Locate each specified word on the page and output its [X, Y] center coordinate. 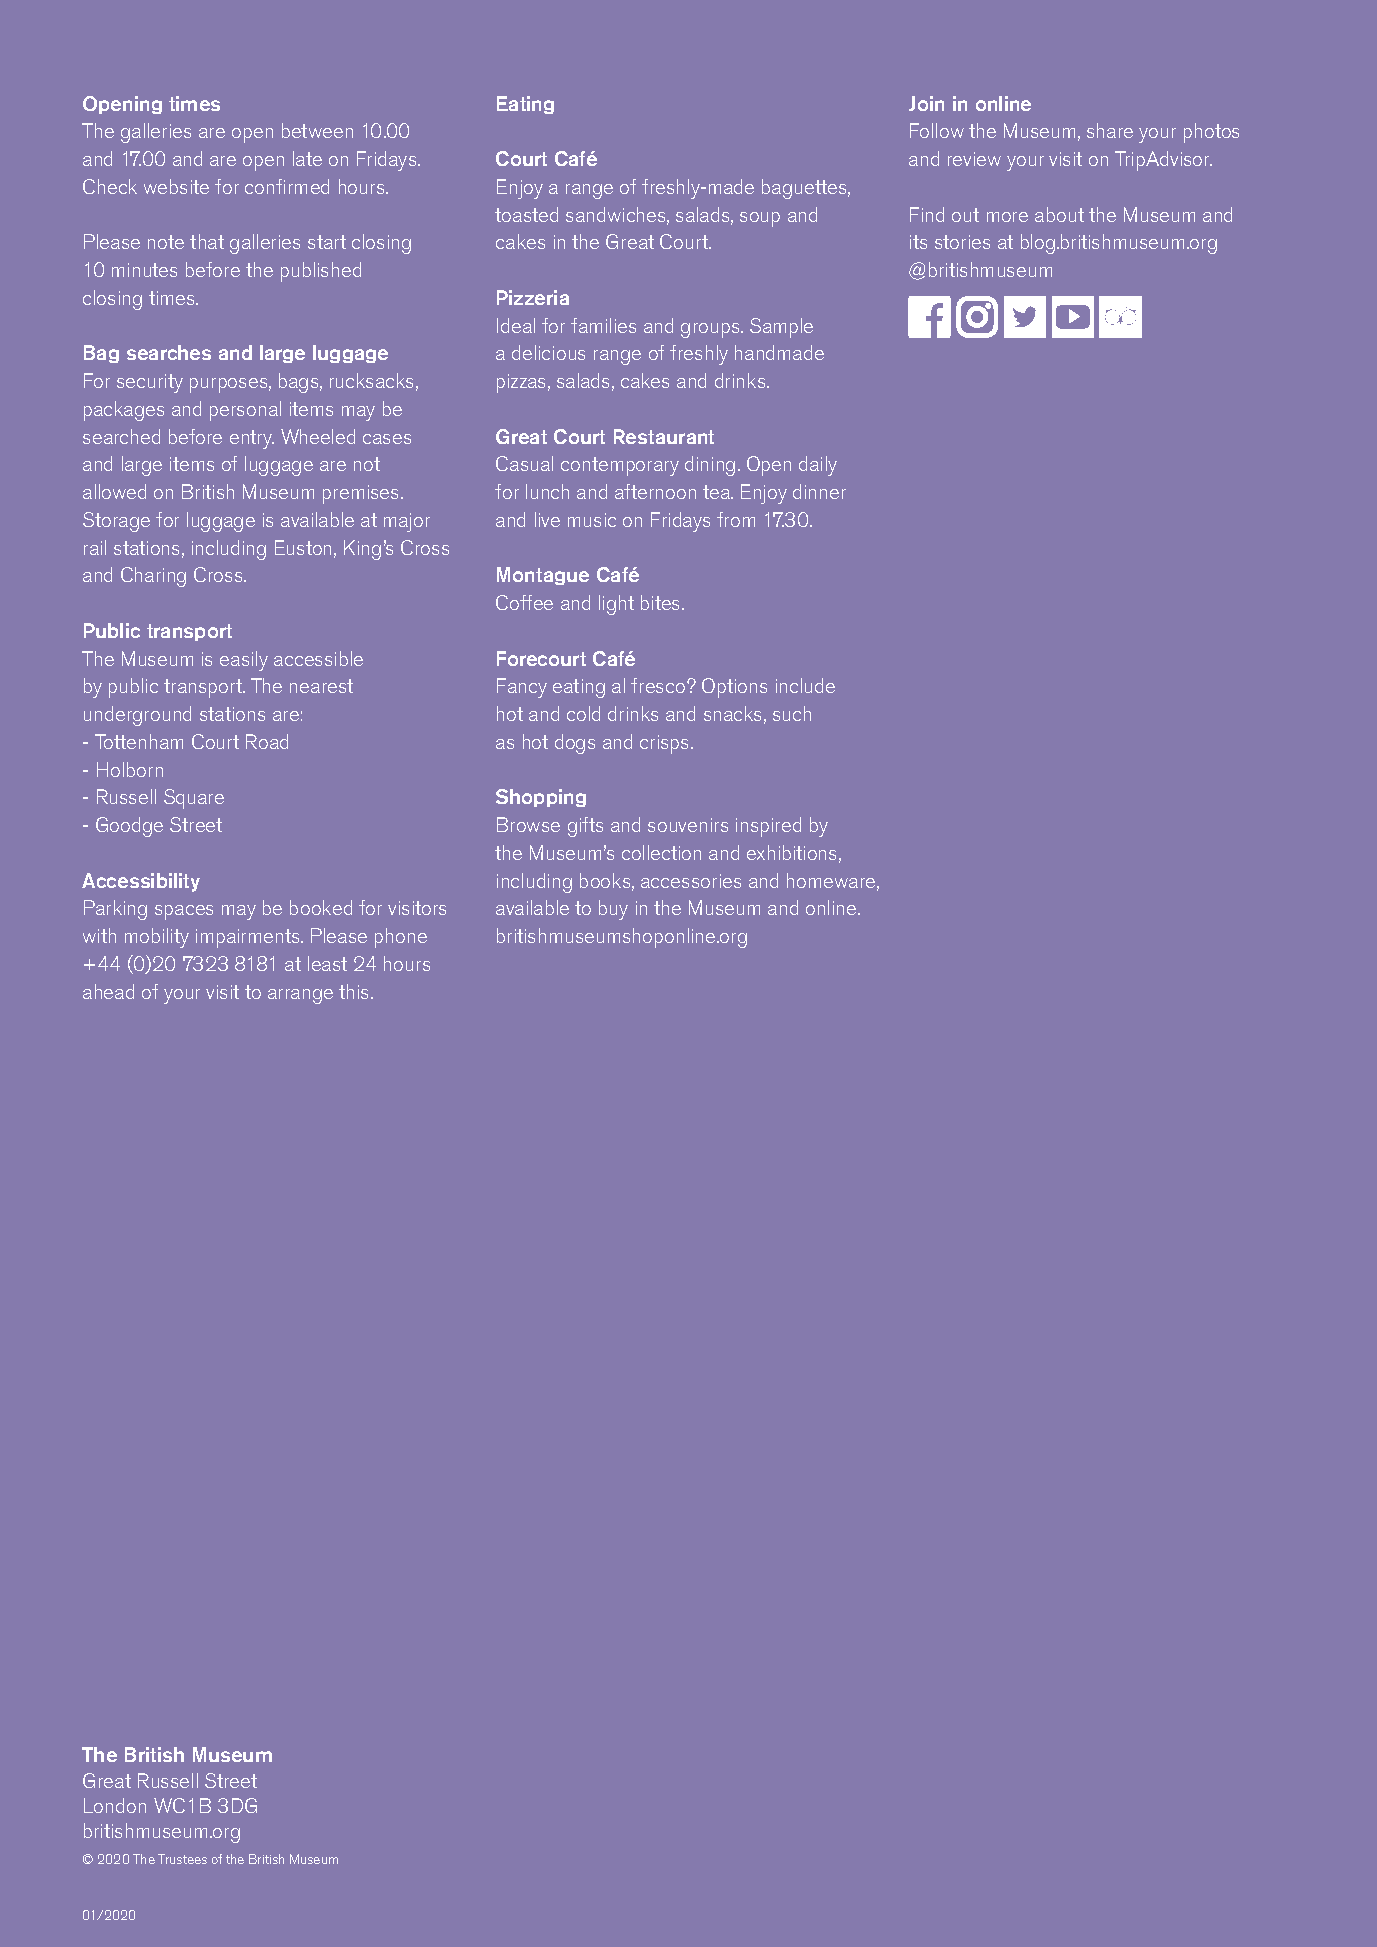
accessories [691, 881]
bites [662, 602]
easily [244, 661]
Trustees [182, 1859]
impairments [249, 938]
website [176, 186]
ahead [108, 991]
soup [760, 219]
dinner [819, 491]
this [355, 991]
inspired [768, 827]
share [1110, 130]
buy [613, 910]
